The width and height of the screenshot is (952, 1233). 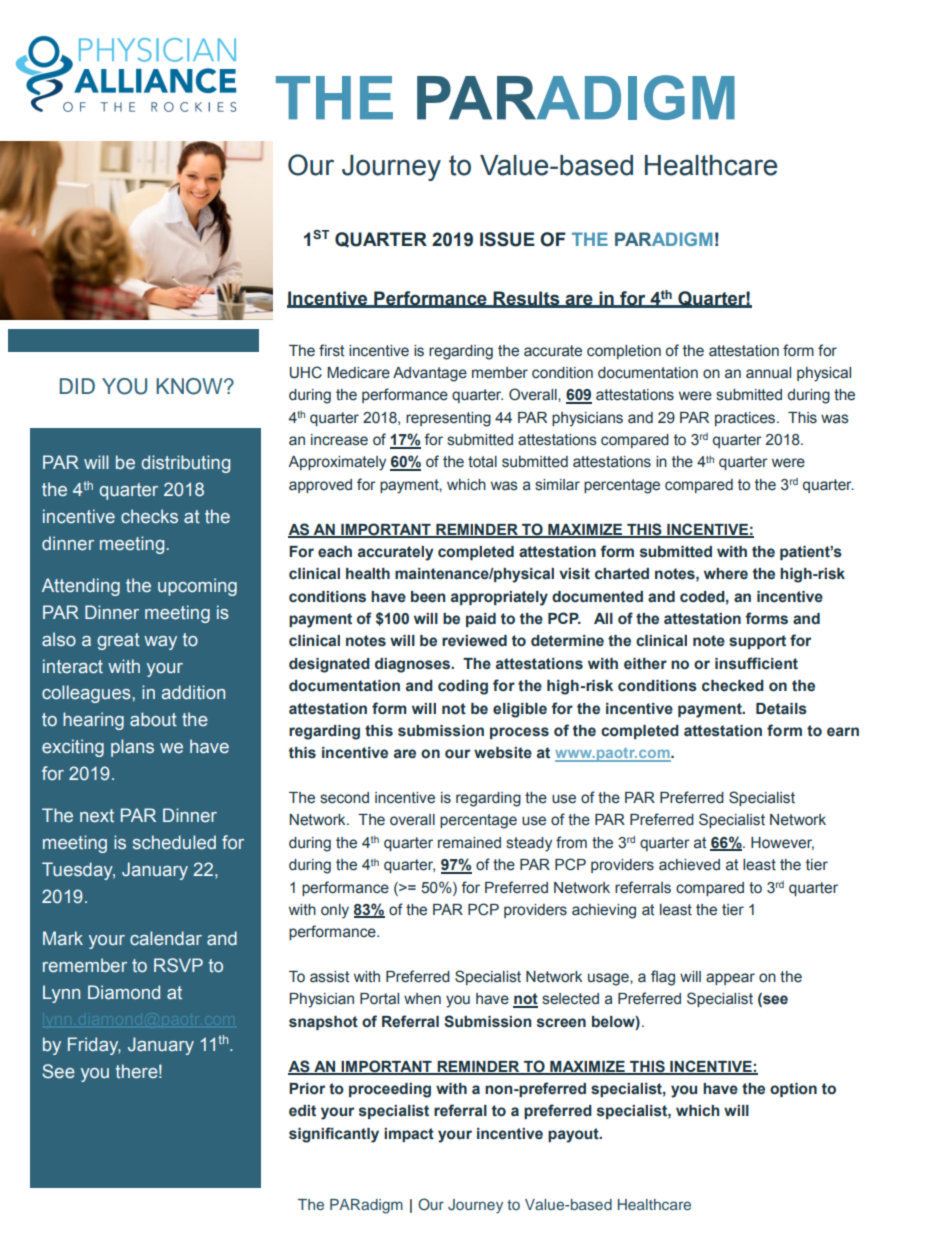 I want to click on remained, so click(x=469, y=843).
